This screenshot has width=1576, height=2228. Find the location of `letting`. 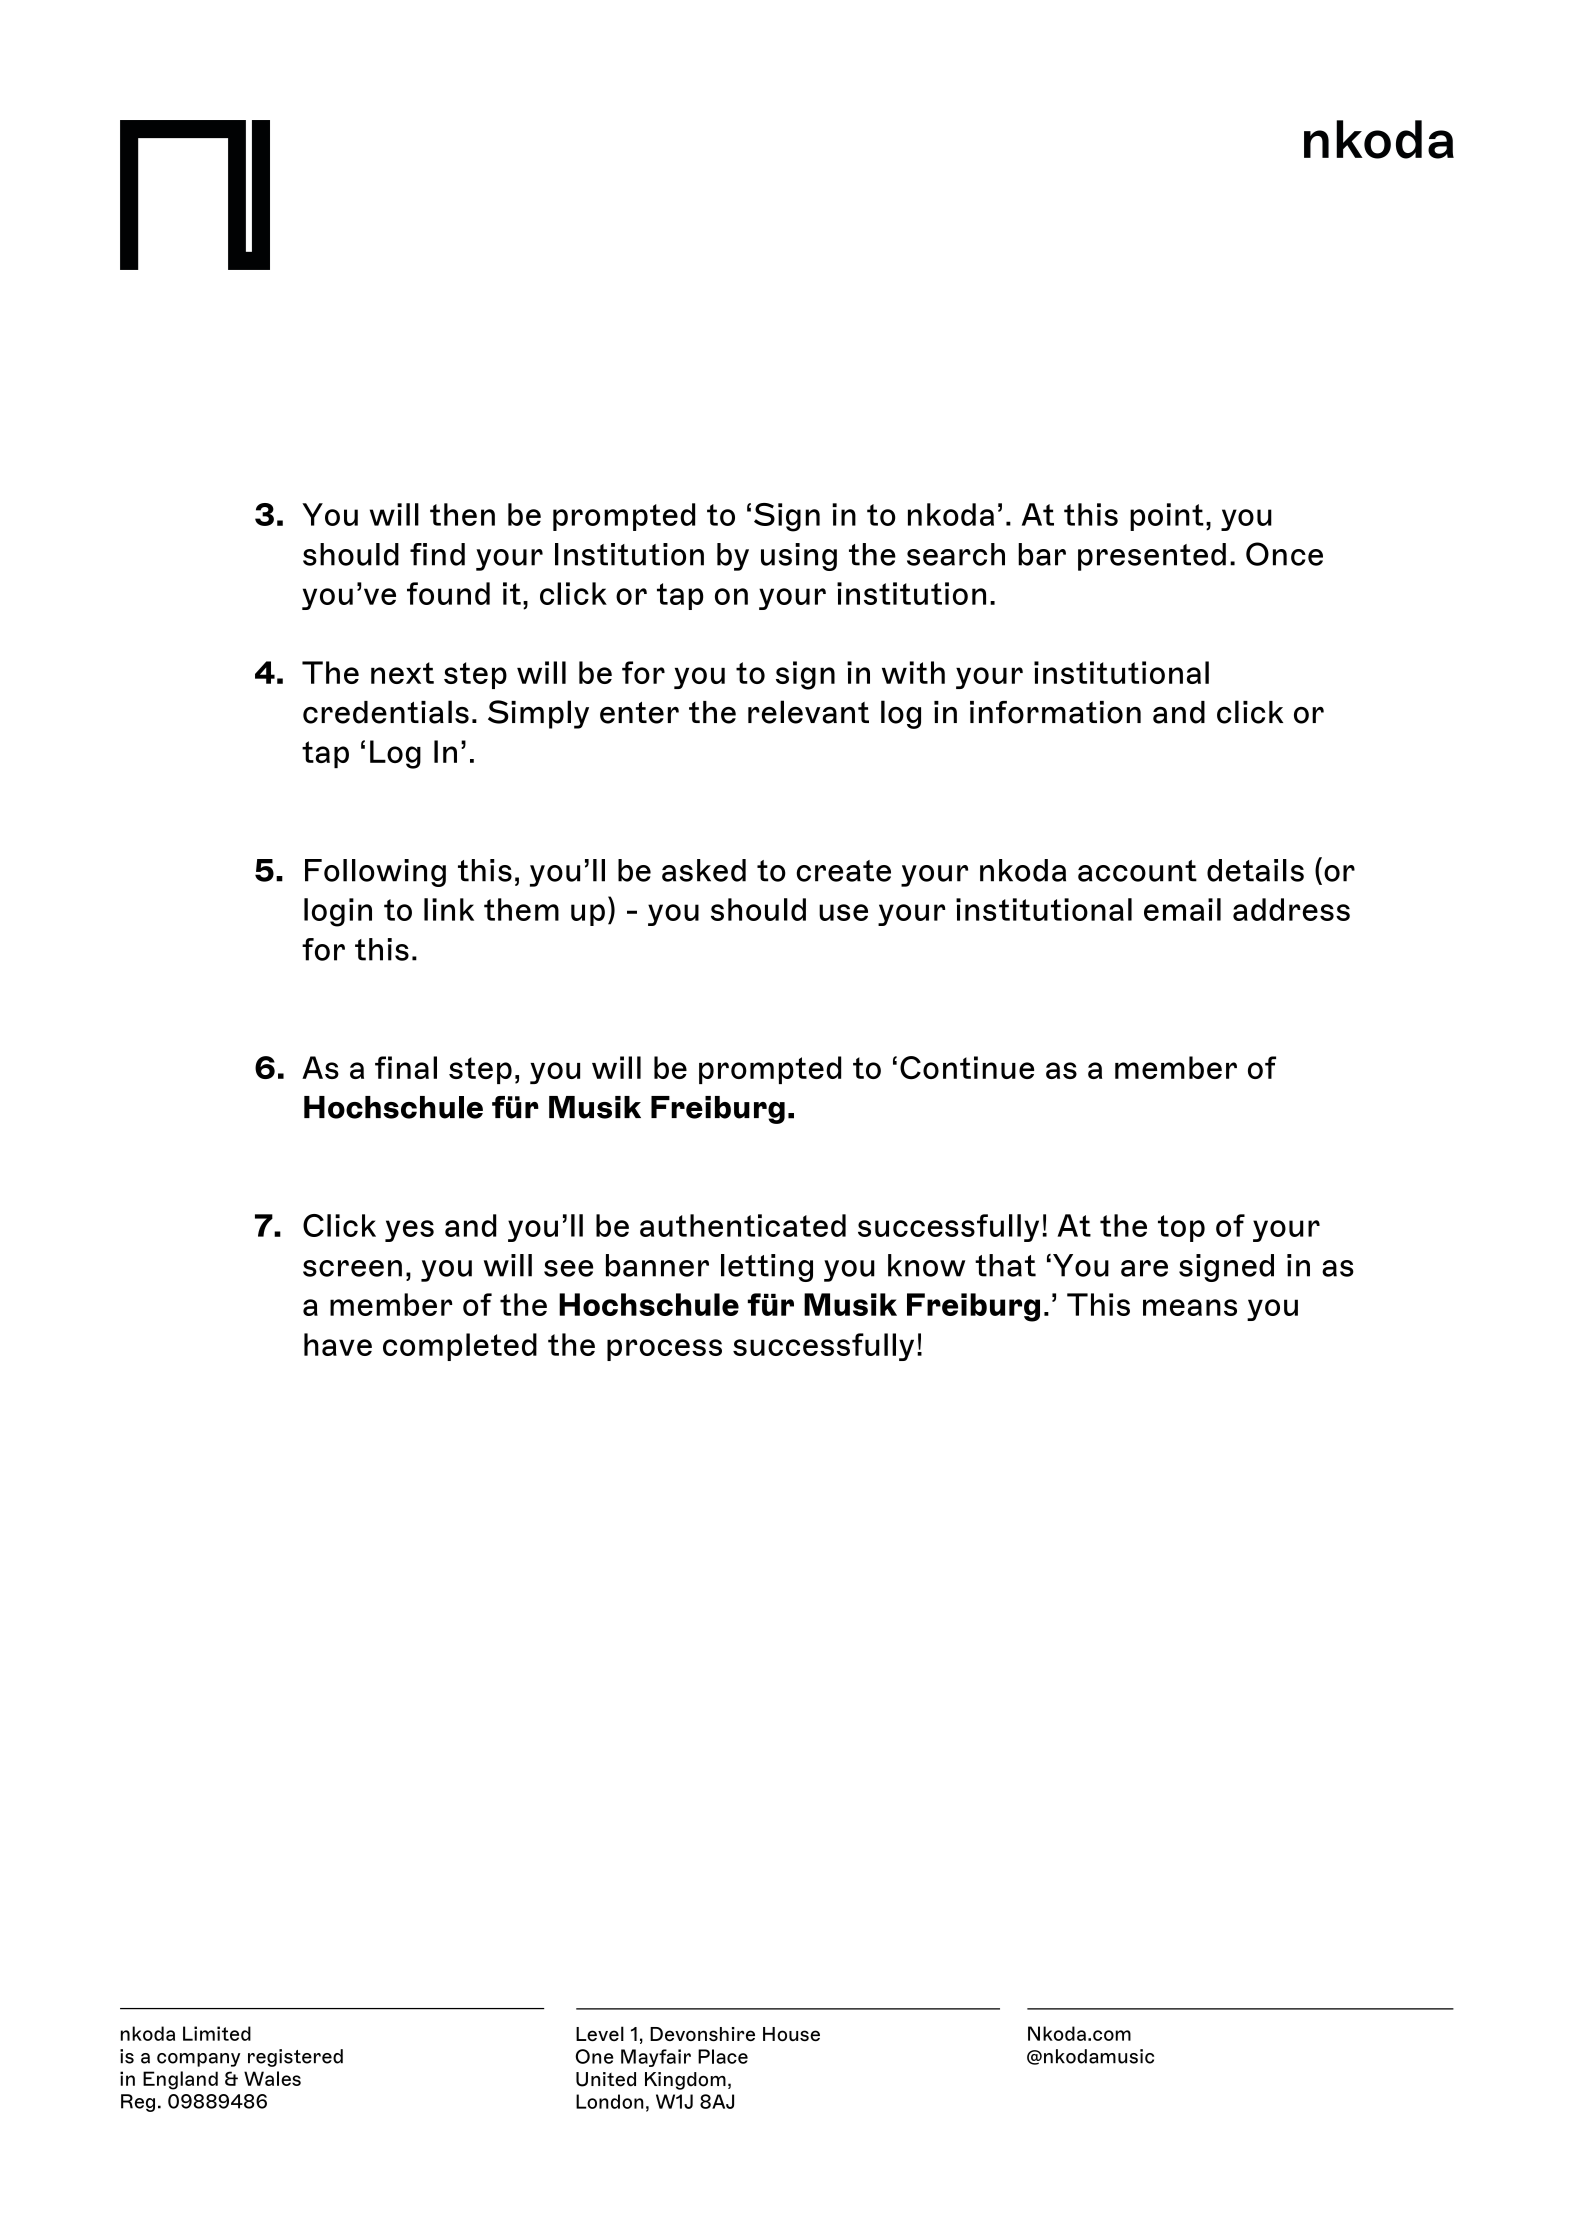

letting is located at coordinates (767, 1268).
